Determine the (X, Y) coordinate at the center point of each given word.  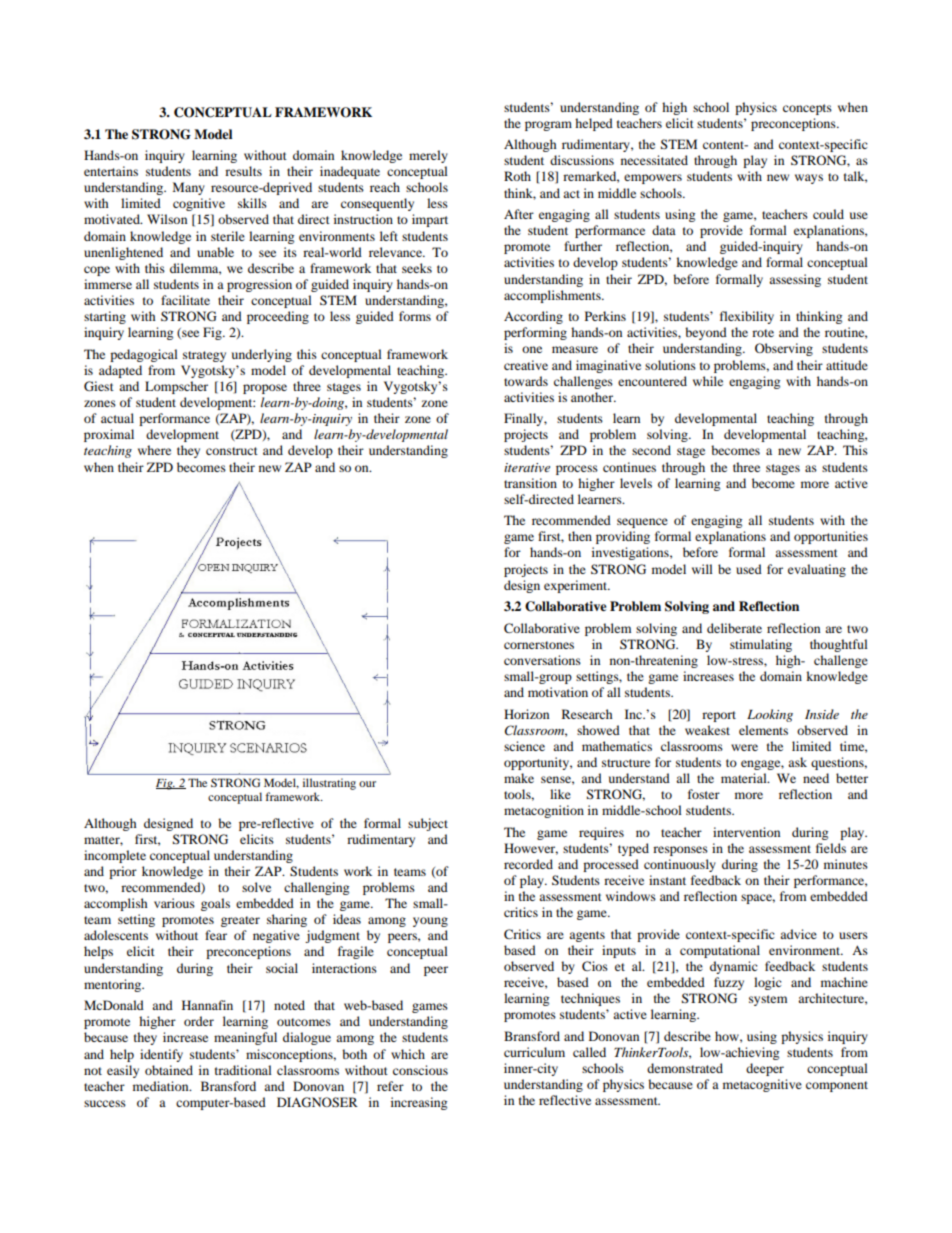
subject (428, 824)
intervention (746, 832)
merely (428, 156)
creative (526, 365)
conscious (420, 1070)
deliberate (734, 628)
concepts (807, 109)
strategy (204, 356)
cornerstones (539, 645)
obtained (169, 1070)
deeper (765, 1069)
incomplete (115, 856)
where (154, 450)
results (243, 171)
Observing (784, 349)
